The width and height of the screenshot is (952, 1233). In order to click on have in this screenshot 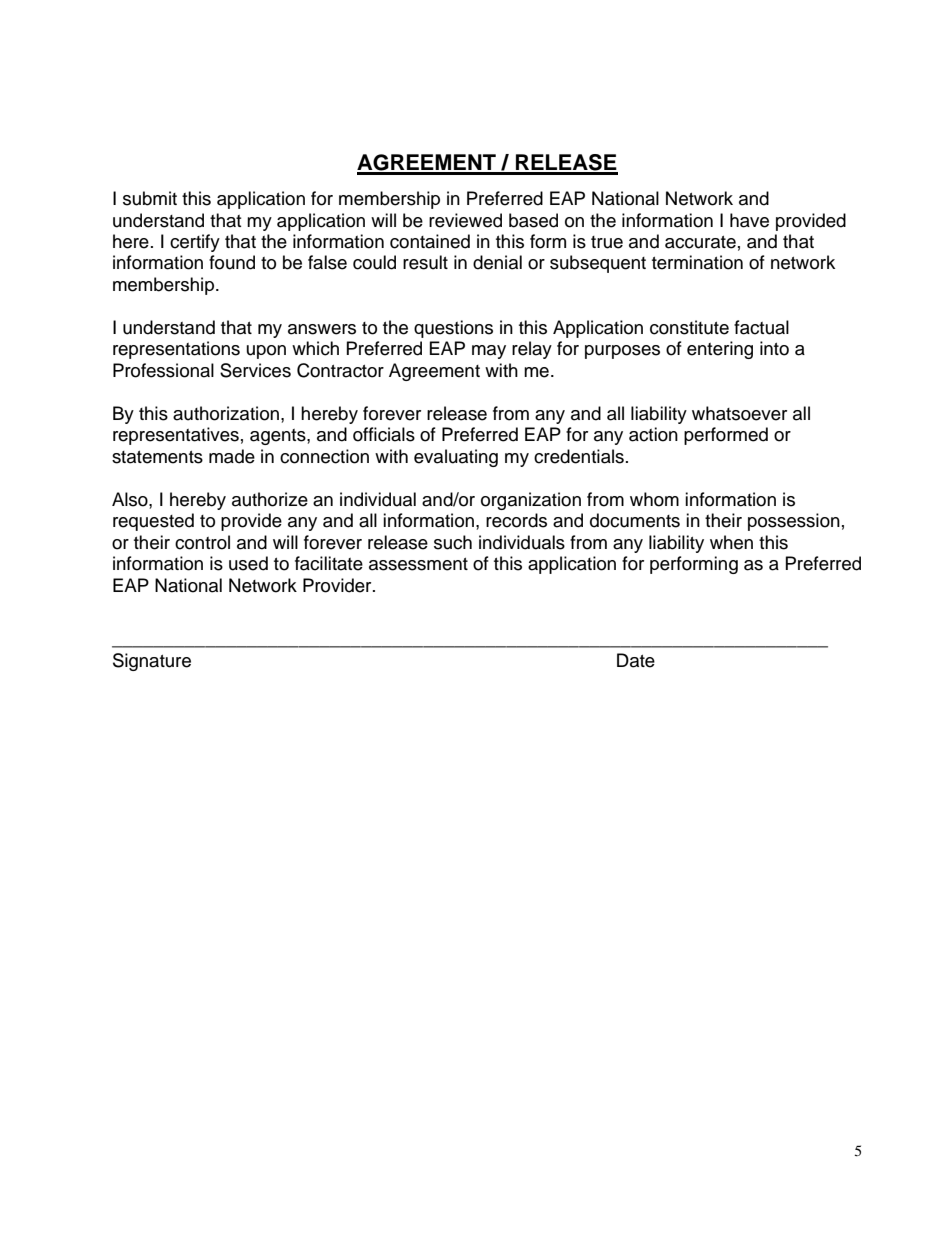, I will do `click(749, 220)`.
